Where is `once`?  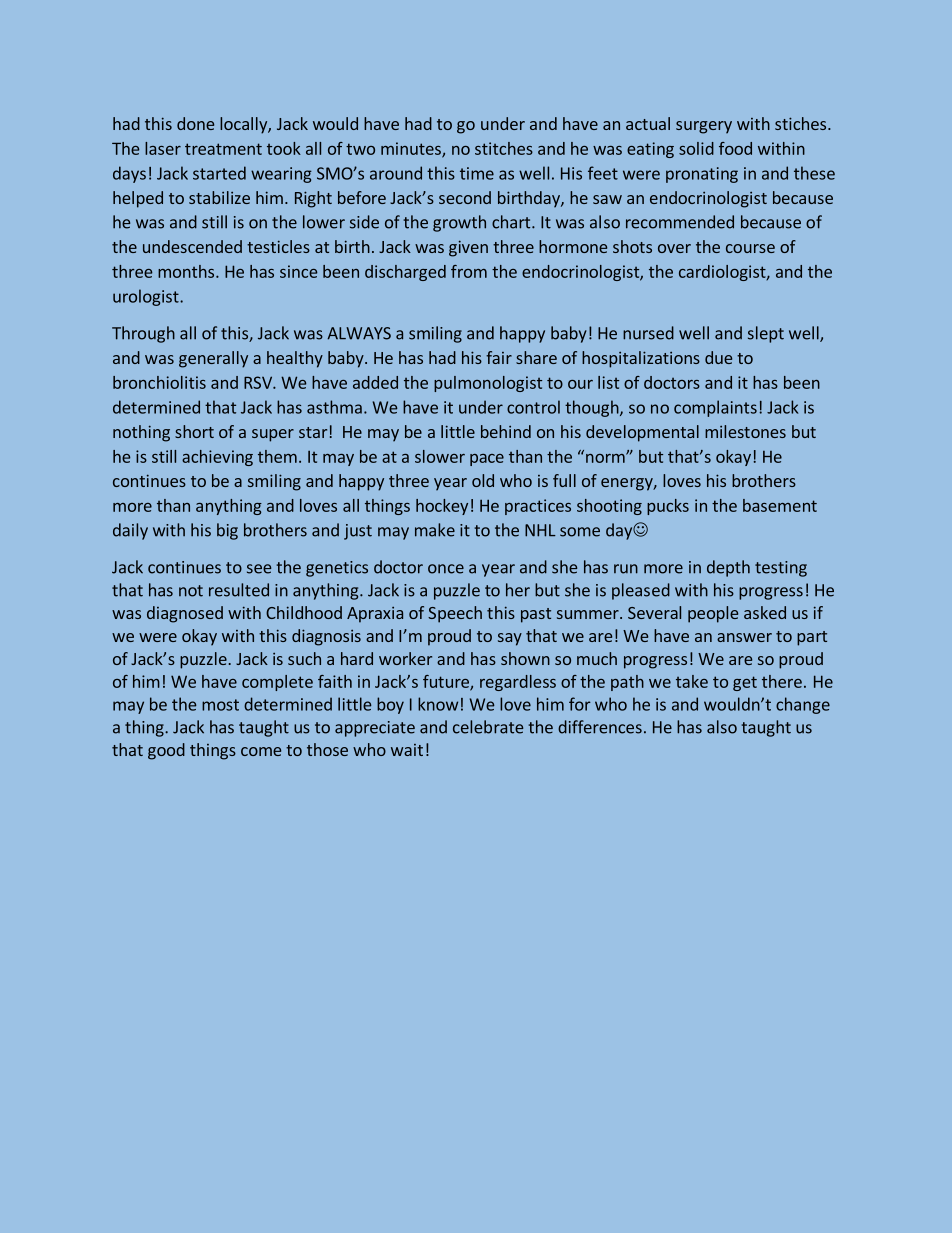
once is located at coordinates (446, 569).
